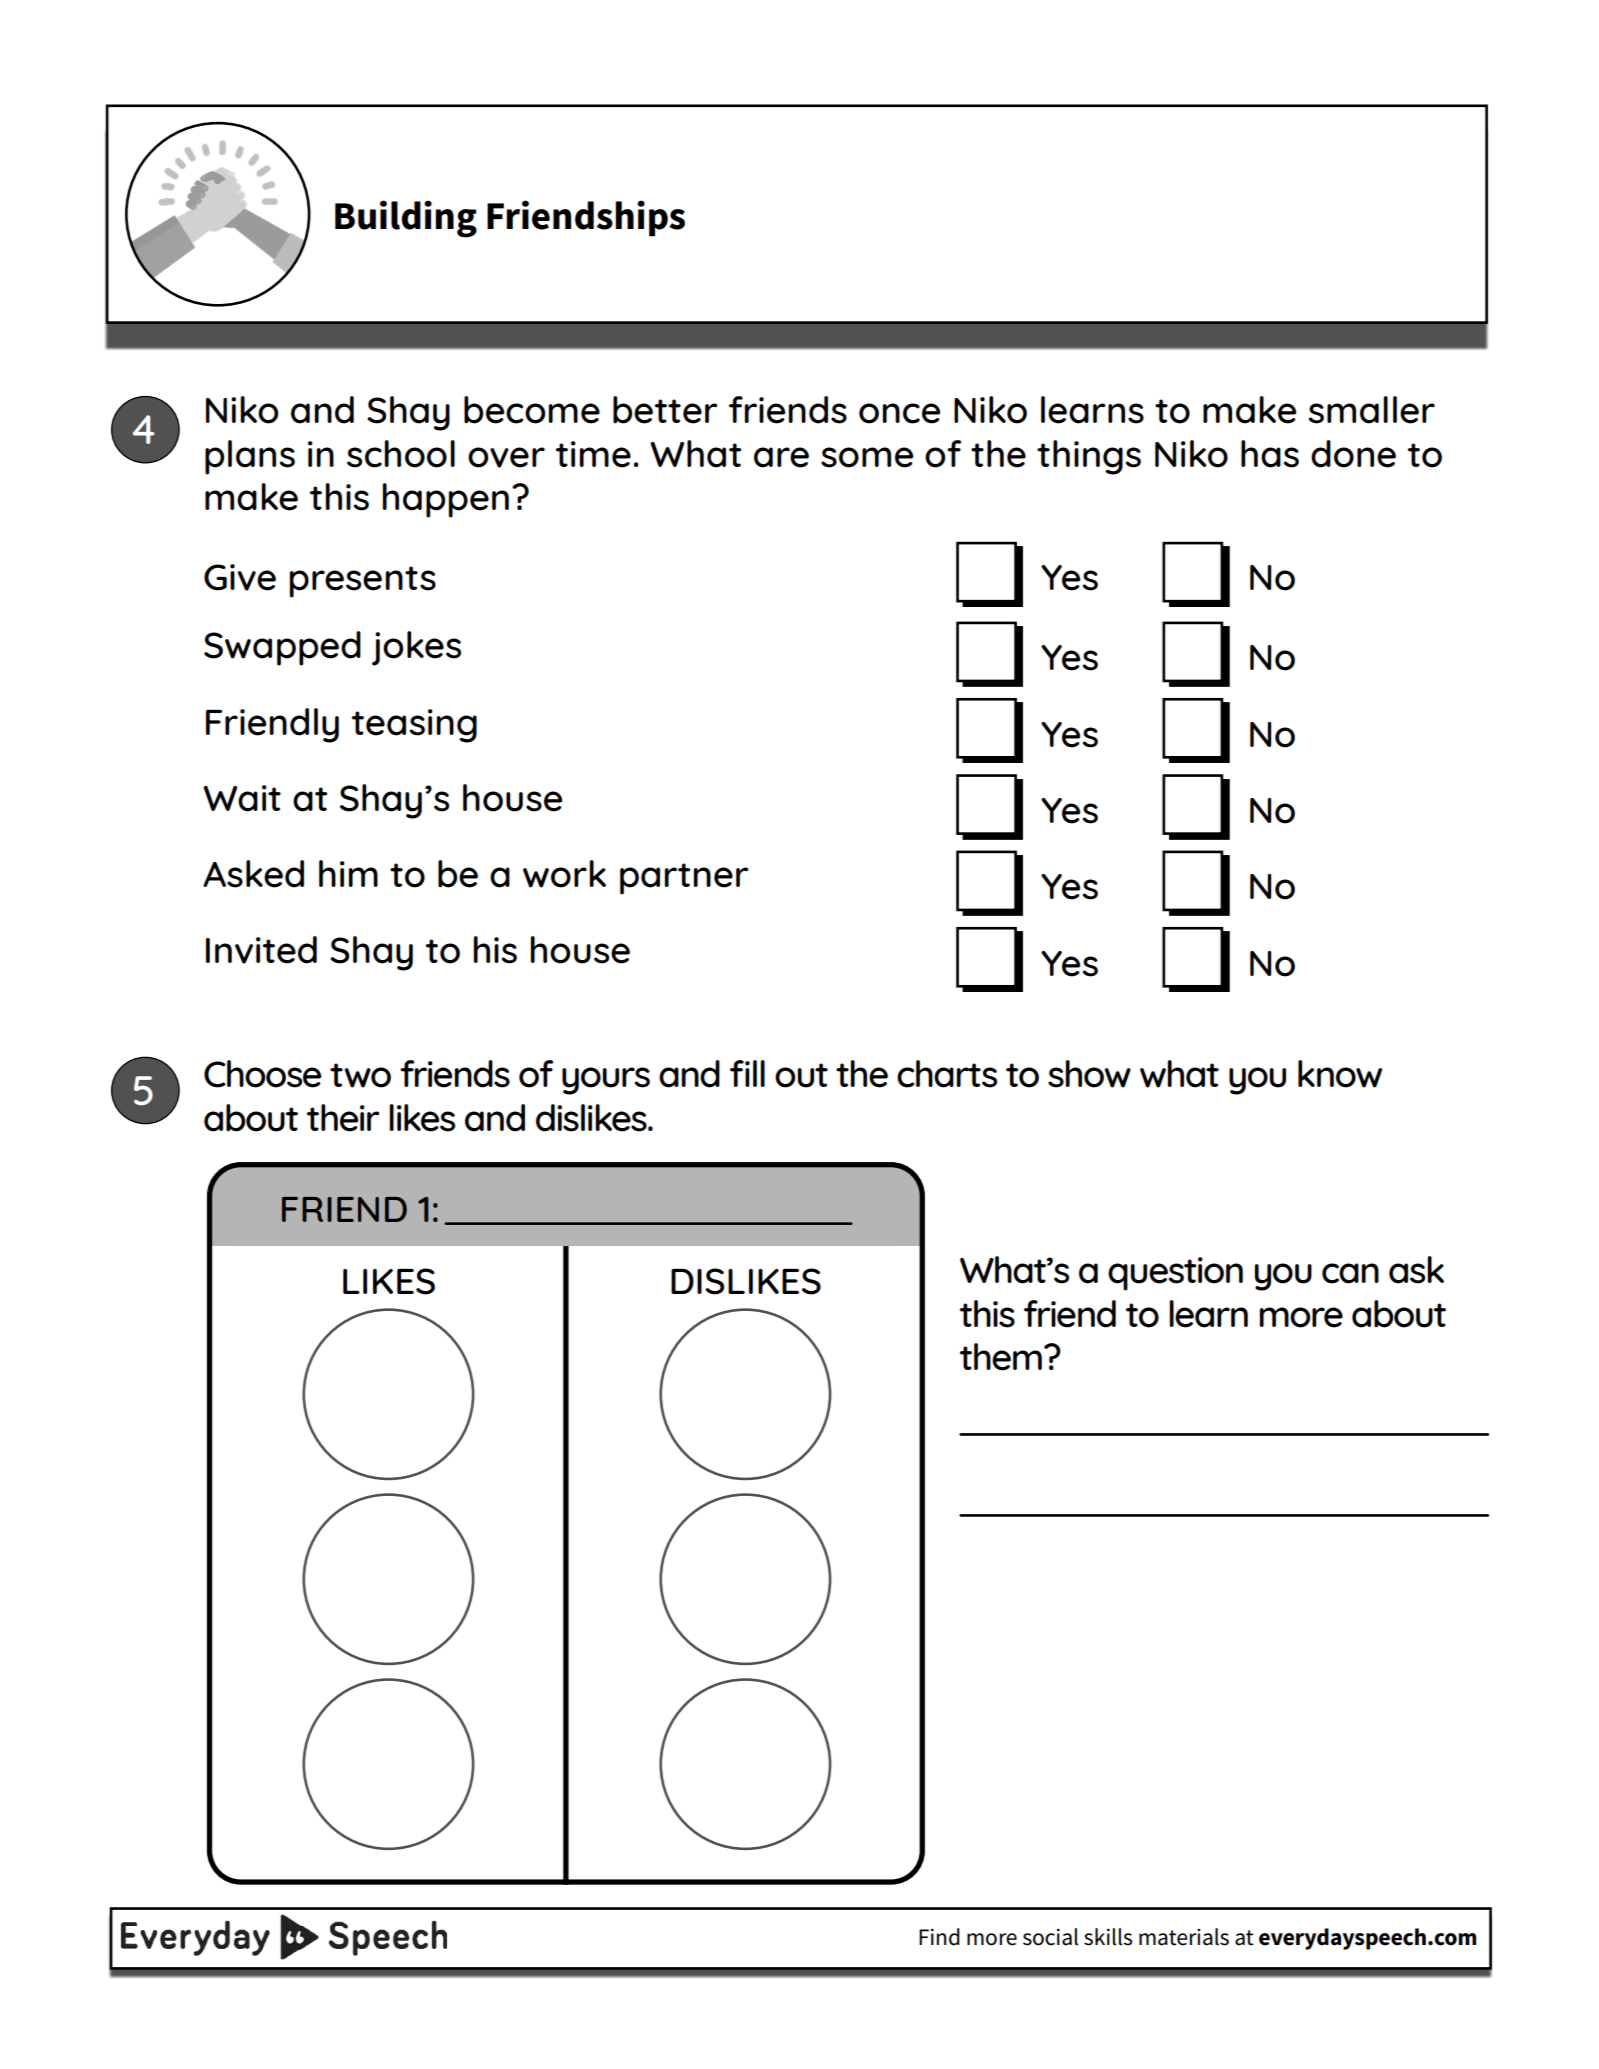 This image has height=2069, width=1599. Describe the element at coordinates (684, 879) in the image. I see `partner` at that location.
